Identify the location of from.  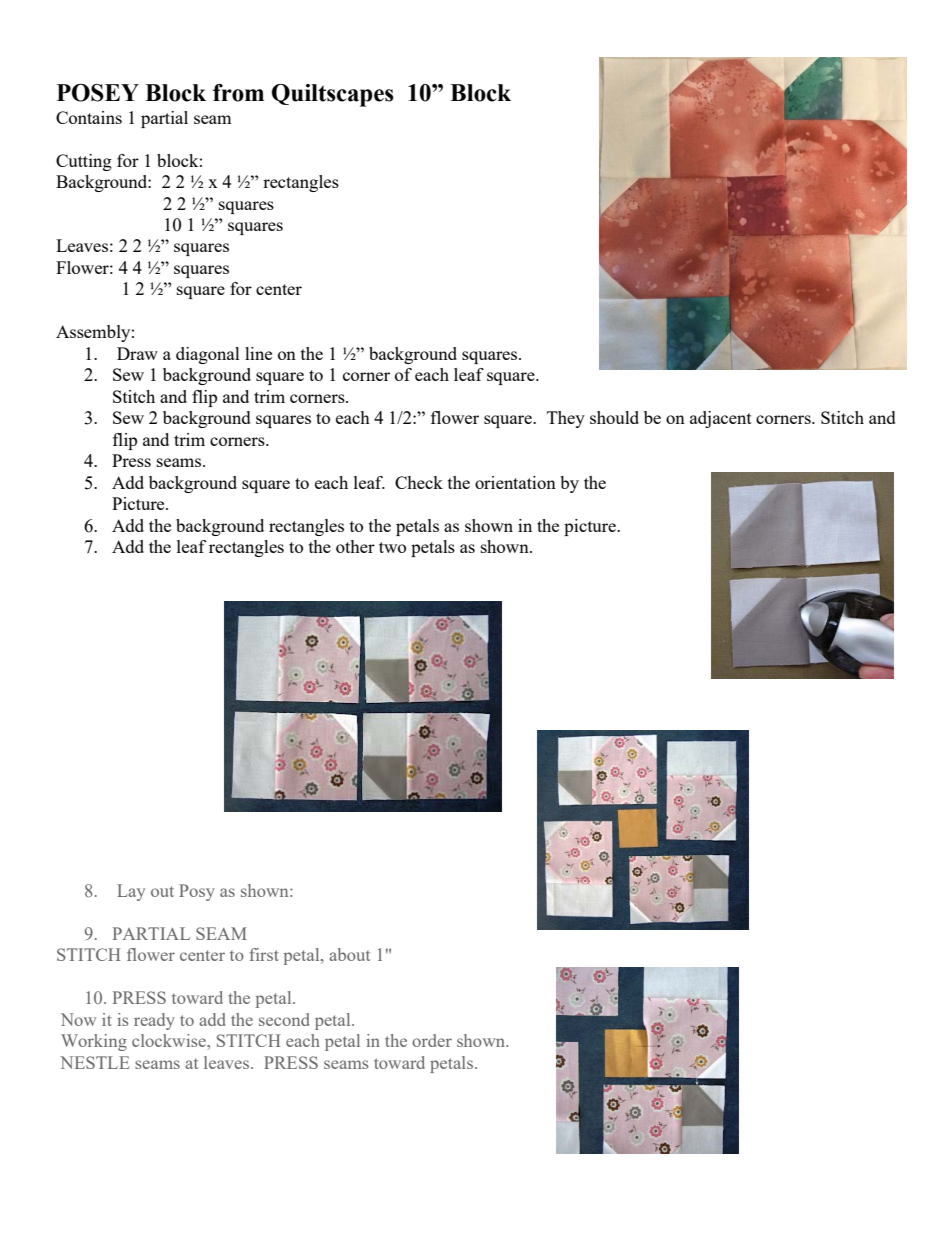
(238, 93).
